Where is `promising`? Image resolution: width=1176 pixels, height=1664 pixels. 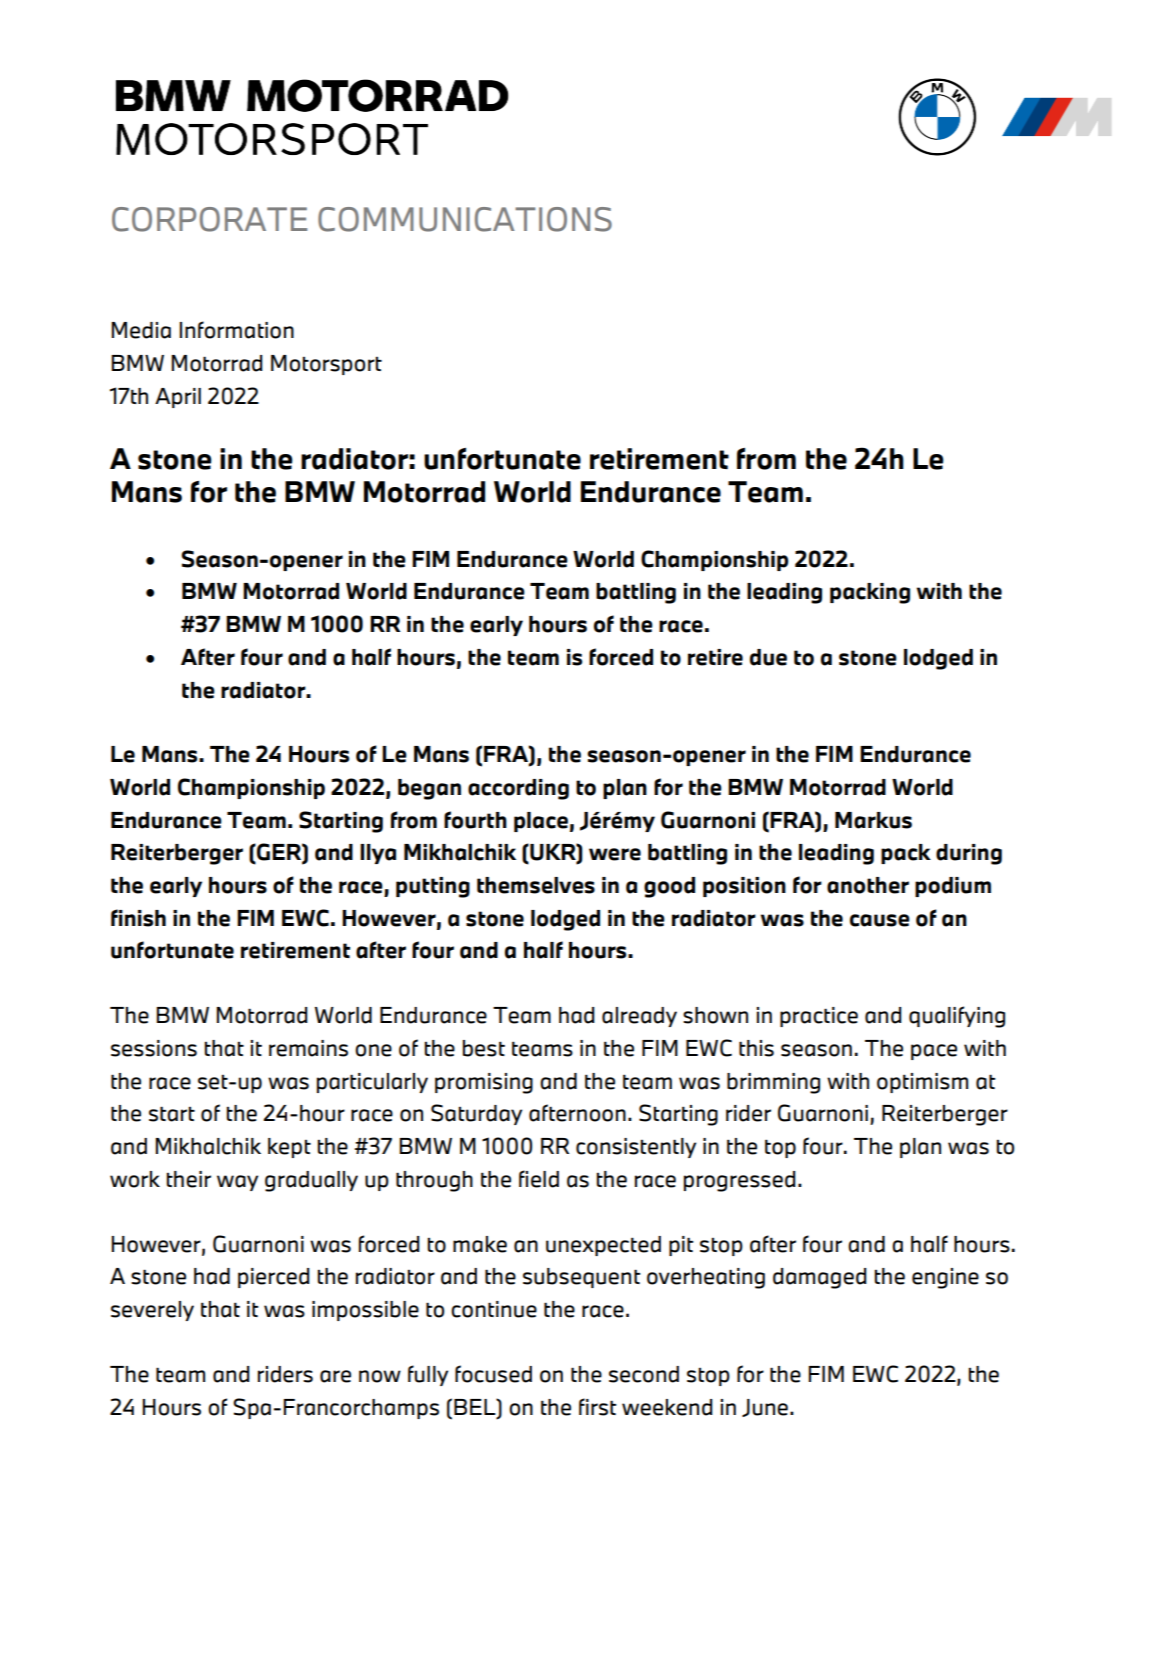 promising is located at coordinates (484, 1083).
